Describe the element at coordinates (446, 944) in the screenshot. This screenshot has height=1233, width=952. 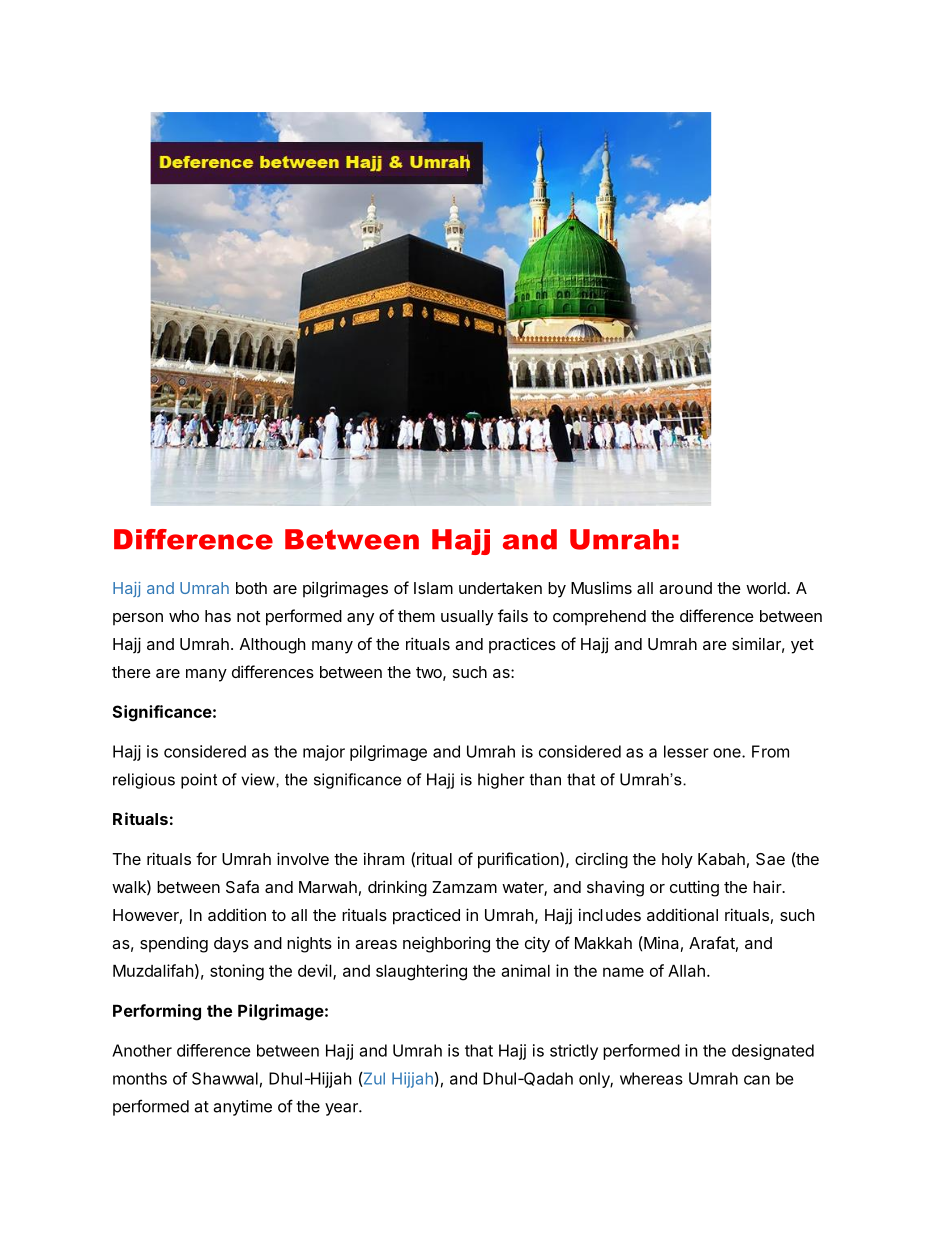
I see `neighboring` at that location.
